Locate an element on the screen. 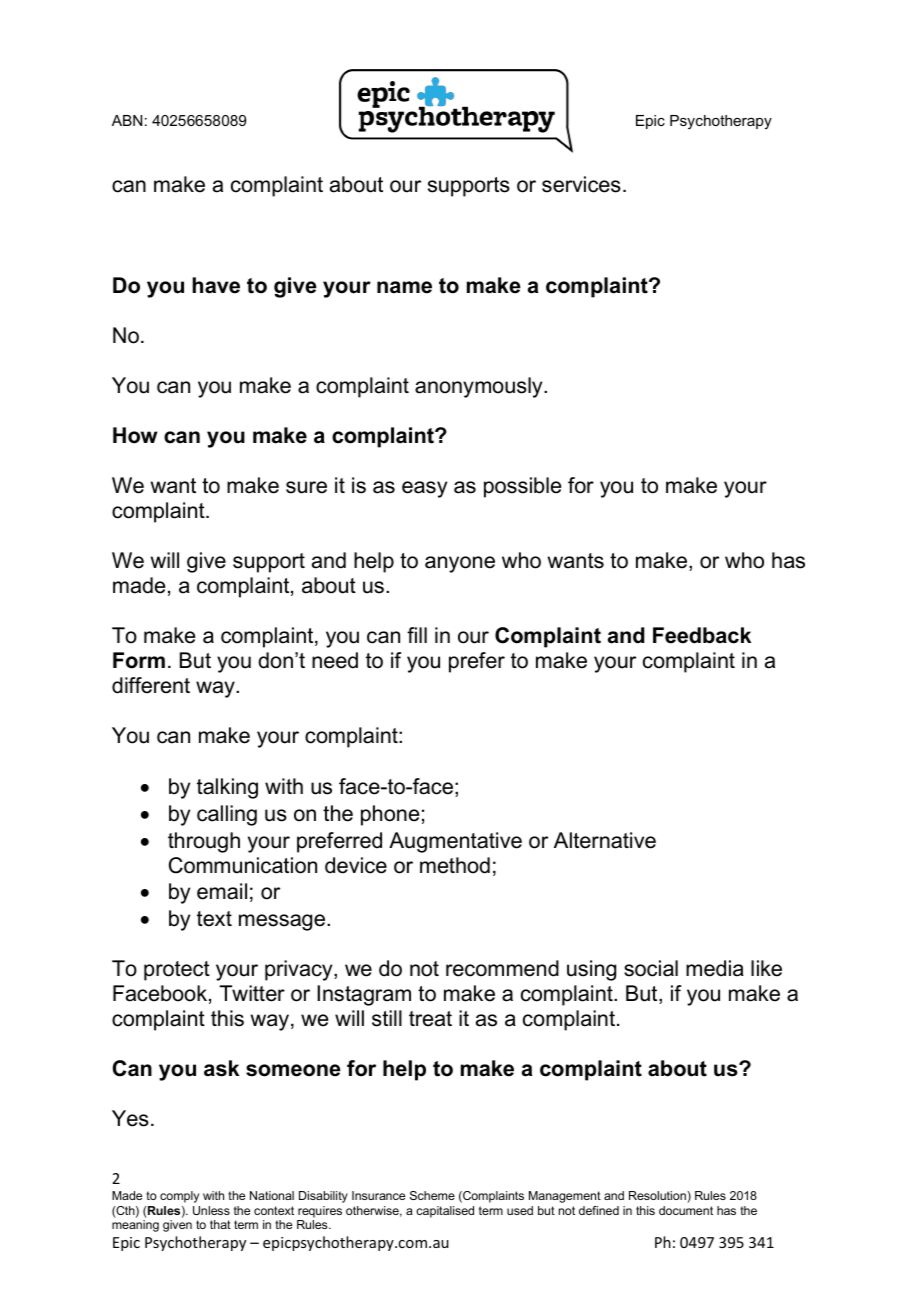 The width and height of the screenshot is (924, 1308). Unless is located at coordinates (211, 1210).
